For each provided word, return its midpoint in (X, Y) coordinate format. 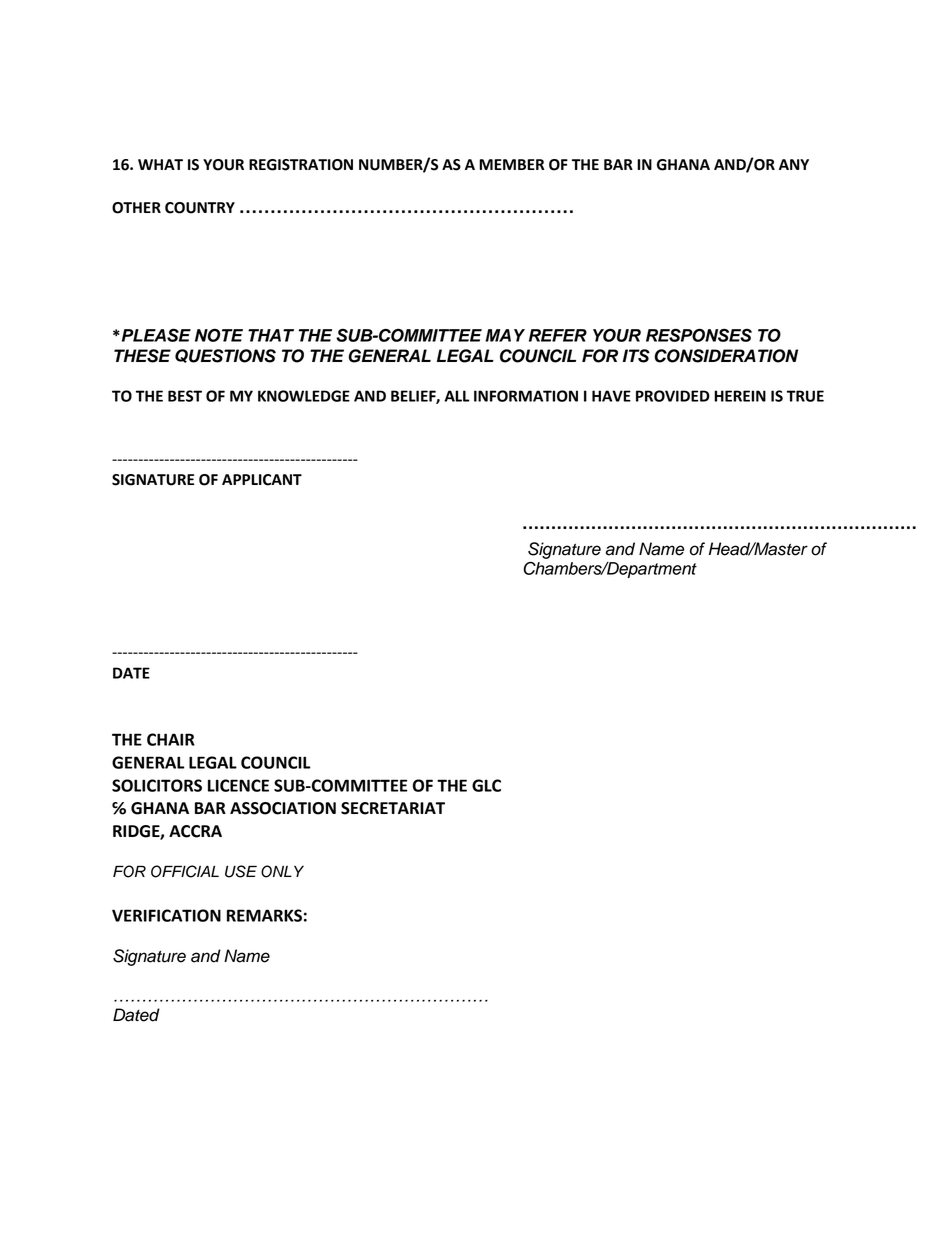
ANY (794, 164)
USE (241, 871)
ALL (457, 396)
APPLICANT (262, 480)
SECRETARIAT (393, 808)
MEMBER (512, 164)
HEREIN (740, 396)
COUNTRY (200, 208)
